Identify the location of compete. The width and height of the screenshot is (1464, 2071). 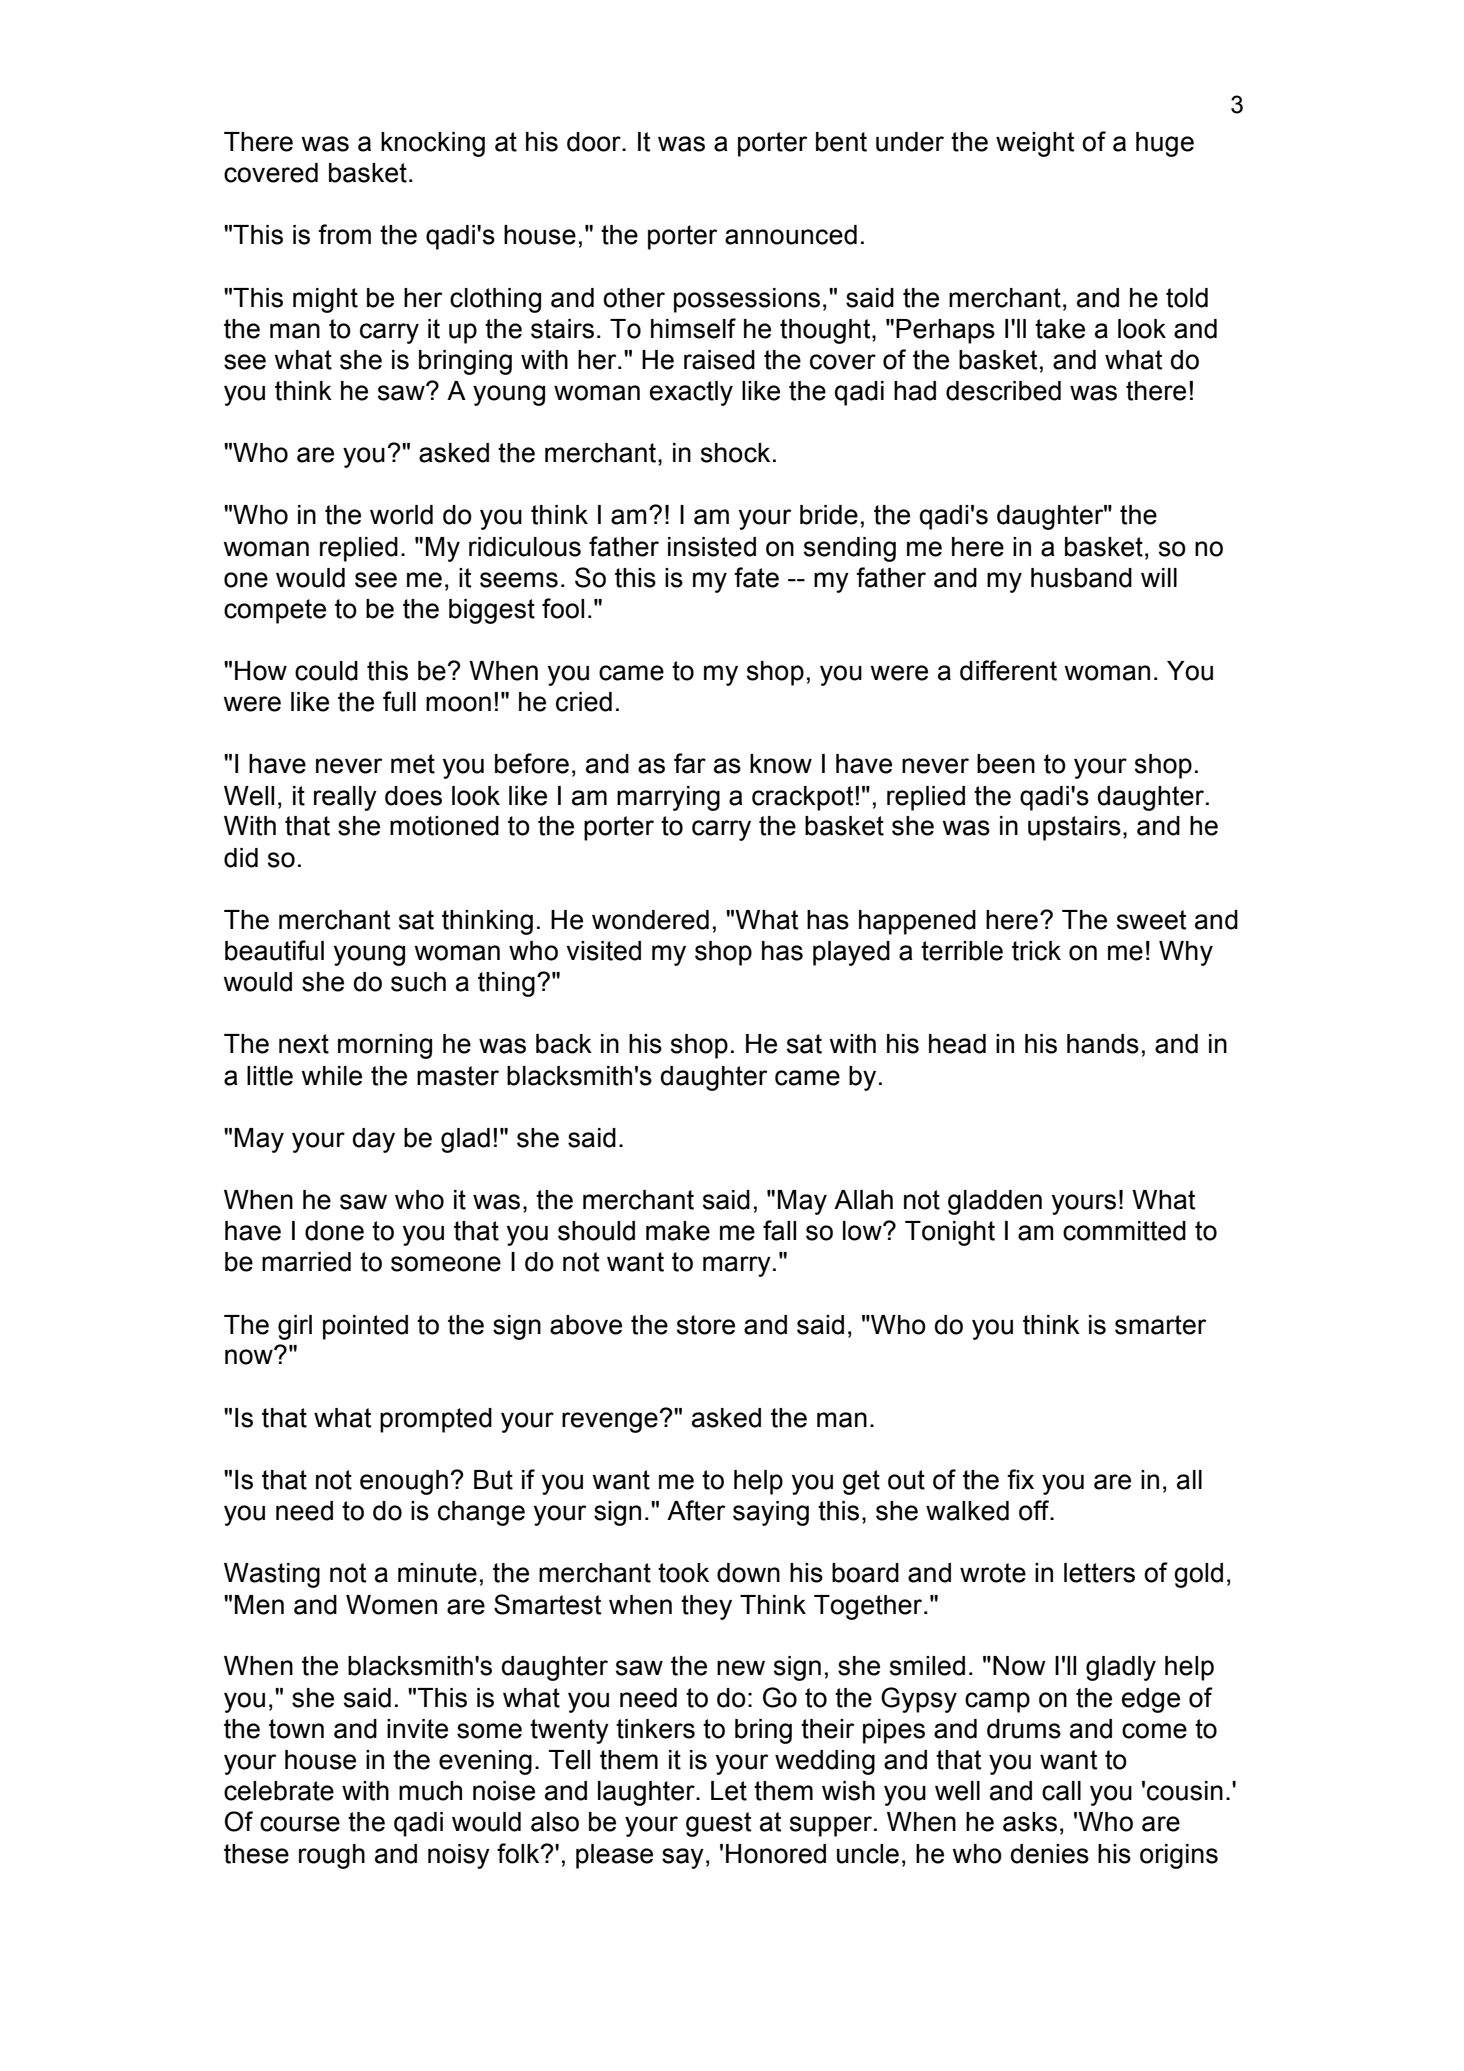
(275, 611).
